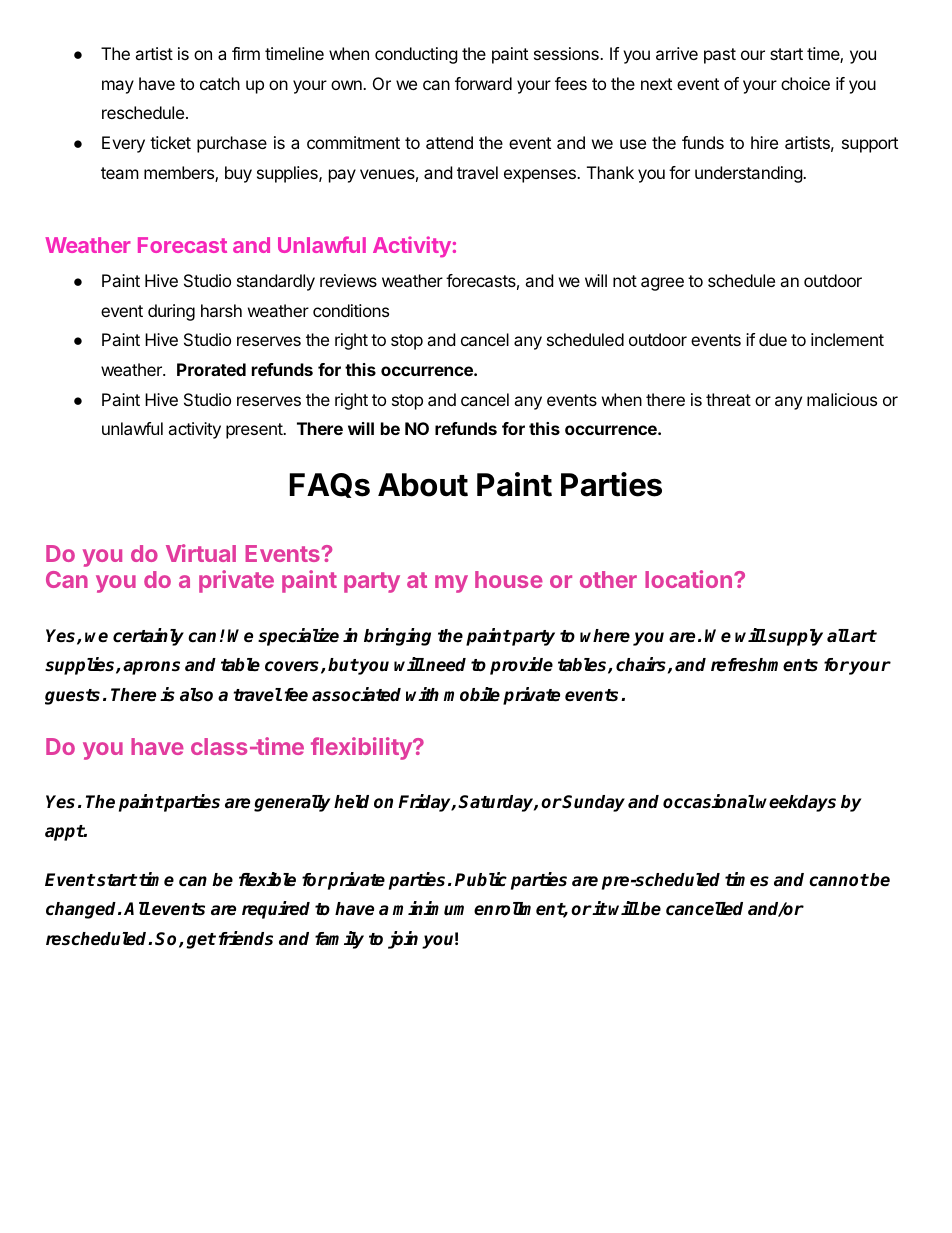 The height and width of the page is (1233, 952). What do you see at coordinates (348, 280) in the page?
I see `reviews` at bounding box center [348, 280].
